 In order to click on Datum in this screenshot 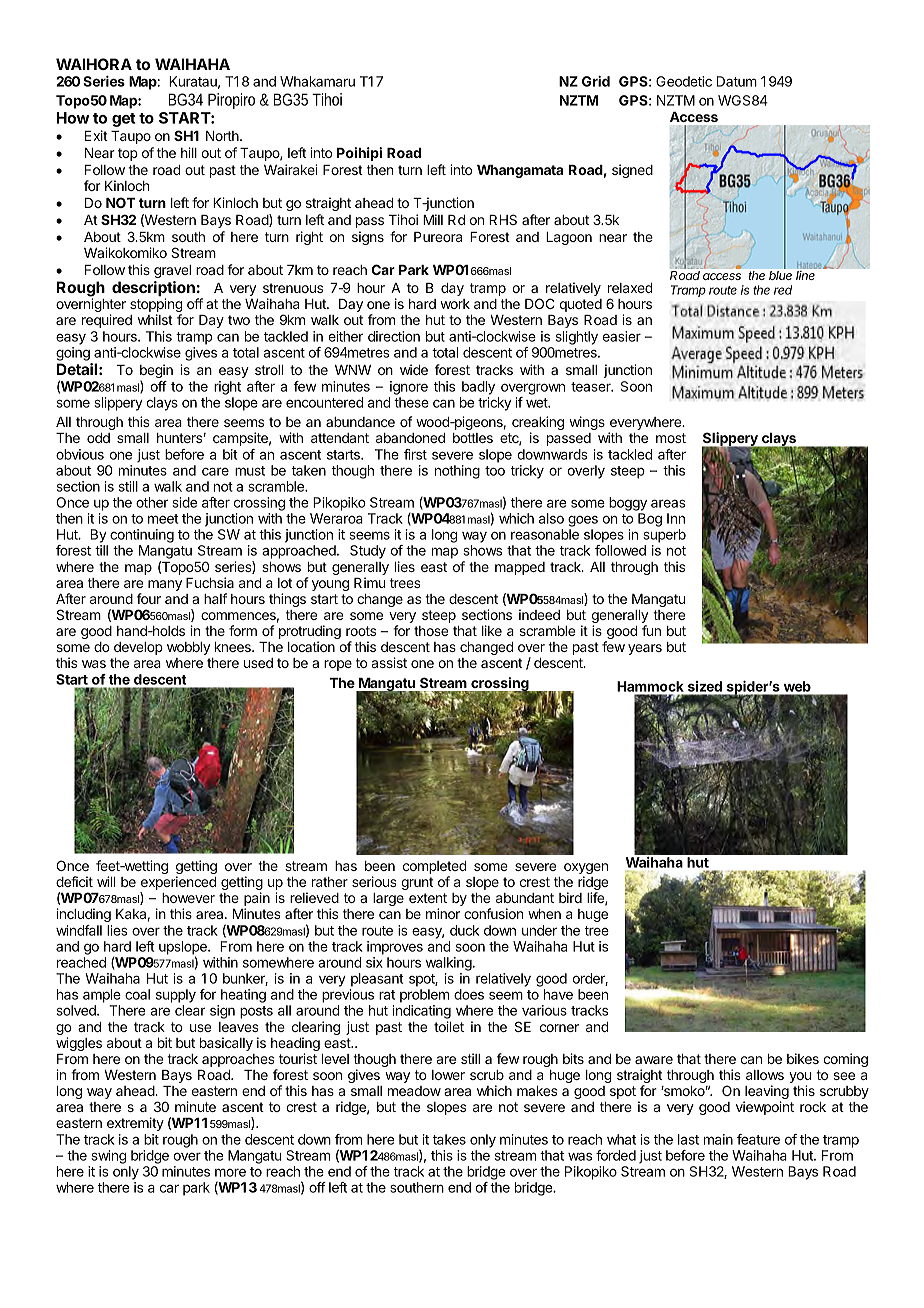, I will do `click(737, 81)`.
